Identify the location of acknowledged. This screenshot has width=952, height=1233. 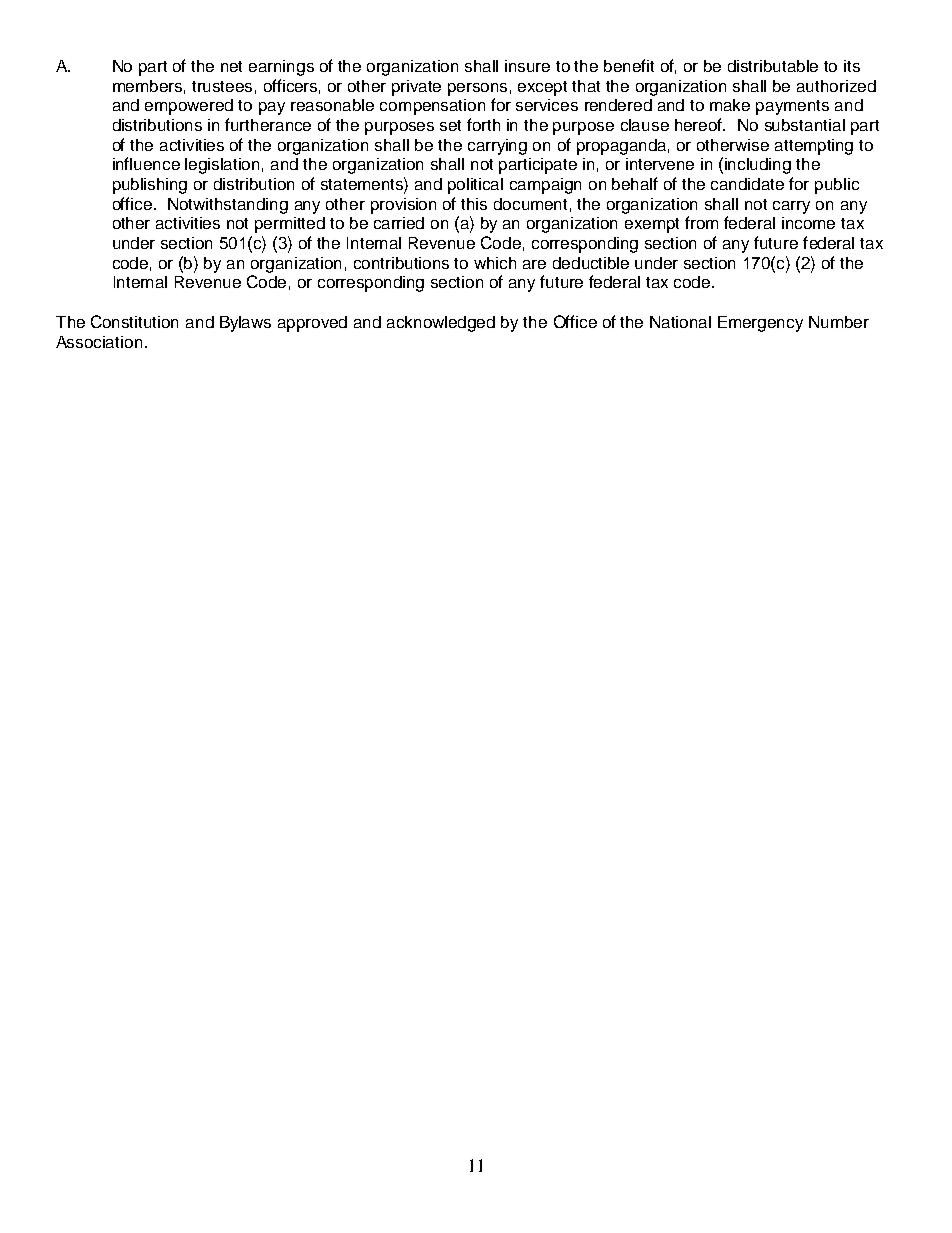
(441, 324).
